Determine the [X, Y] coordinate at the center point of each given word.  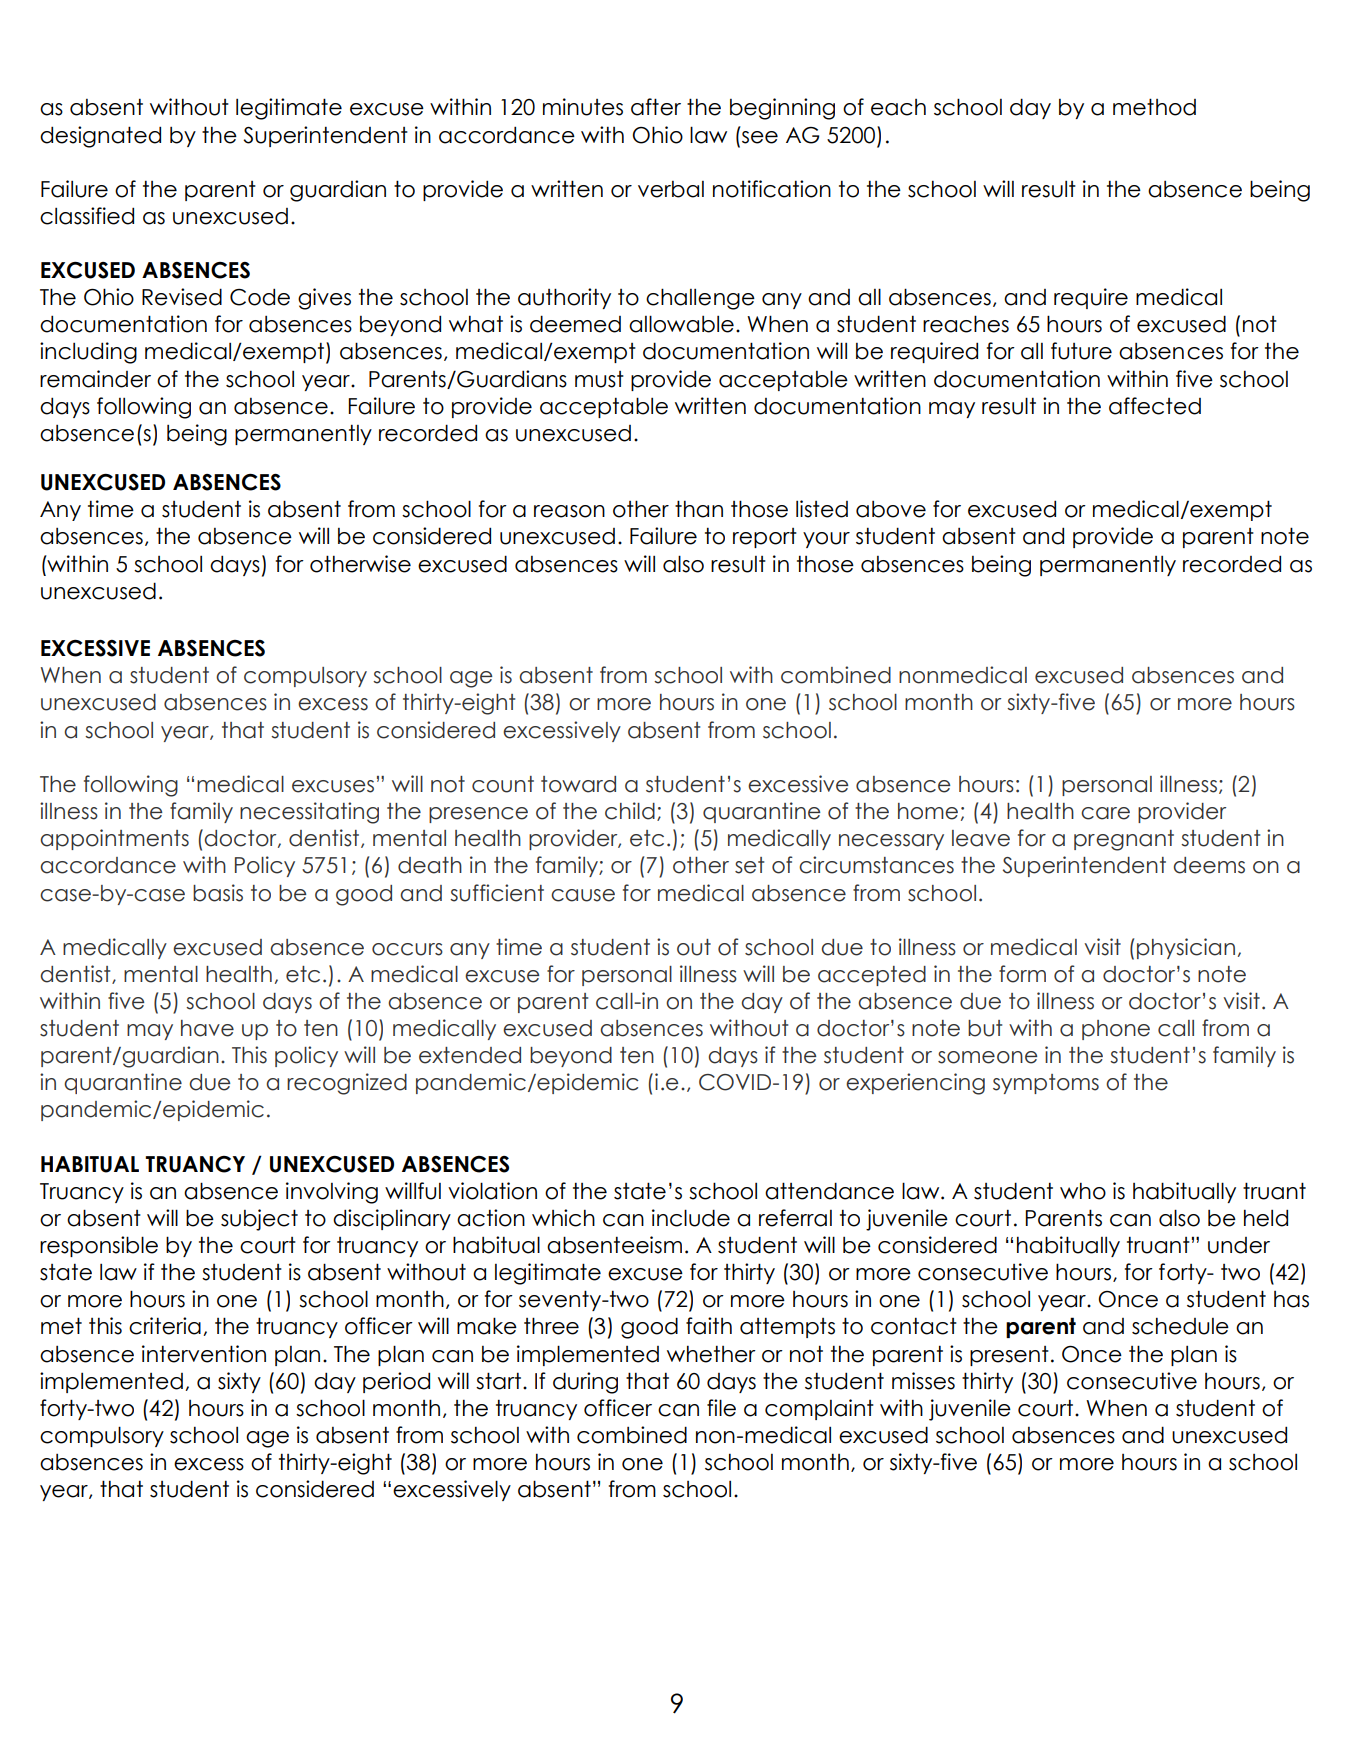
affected [1155, 406]
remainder [95, 379]
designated [100, 137]
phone [1116, 1030]
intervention [204, 1354]
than [699, 509]
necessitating [309, 813]
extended [470, 1055]
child [630, 811]
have [207, 1028]
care [1105, 813]
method [1154, 107]
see [760, 137]
